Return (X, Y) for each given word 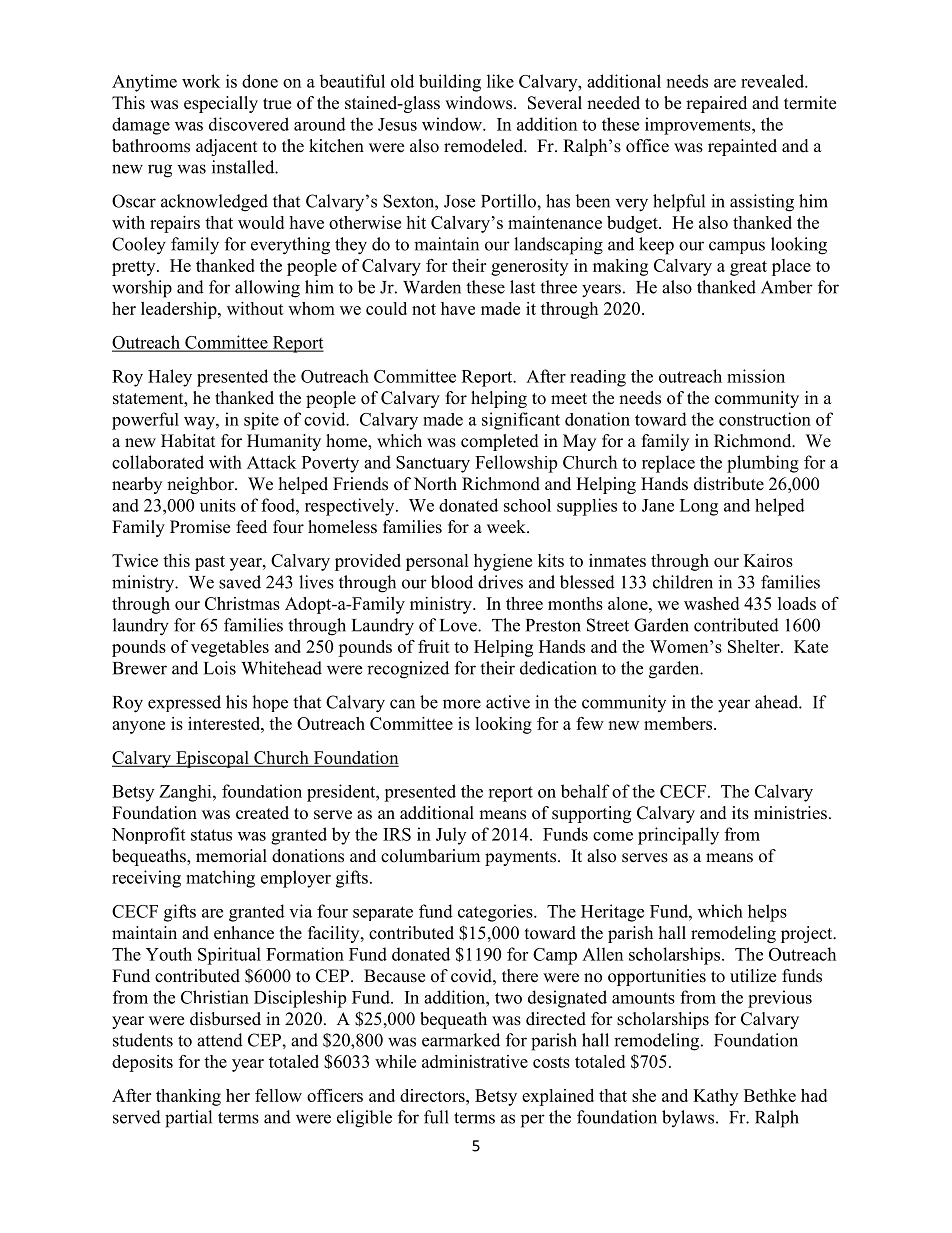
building (450, 83)
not (424, 309)
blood (452, 582)
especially (221, 104)
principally (678, 836)
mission (756, 376)
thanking (188, 1097)
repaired (716, 104)
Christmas (242, 603)
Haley (170, 378)
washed (711, 603)
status (211, 835)
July (451, 836)
